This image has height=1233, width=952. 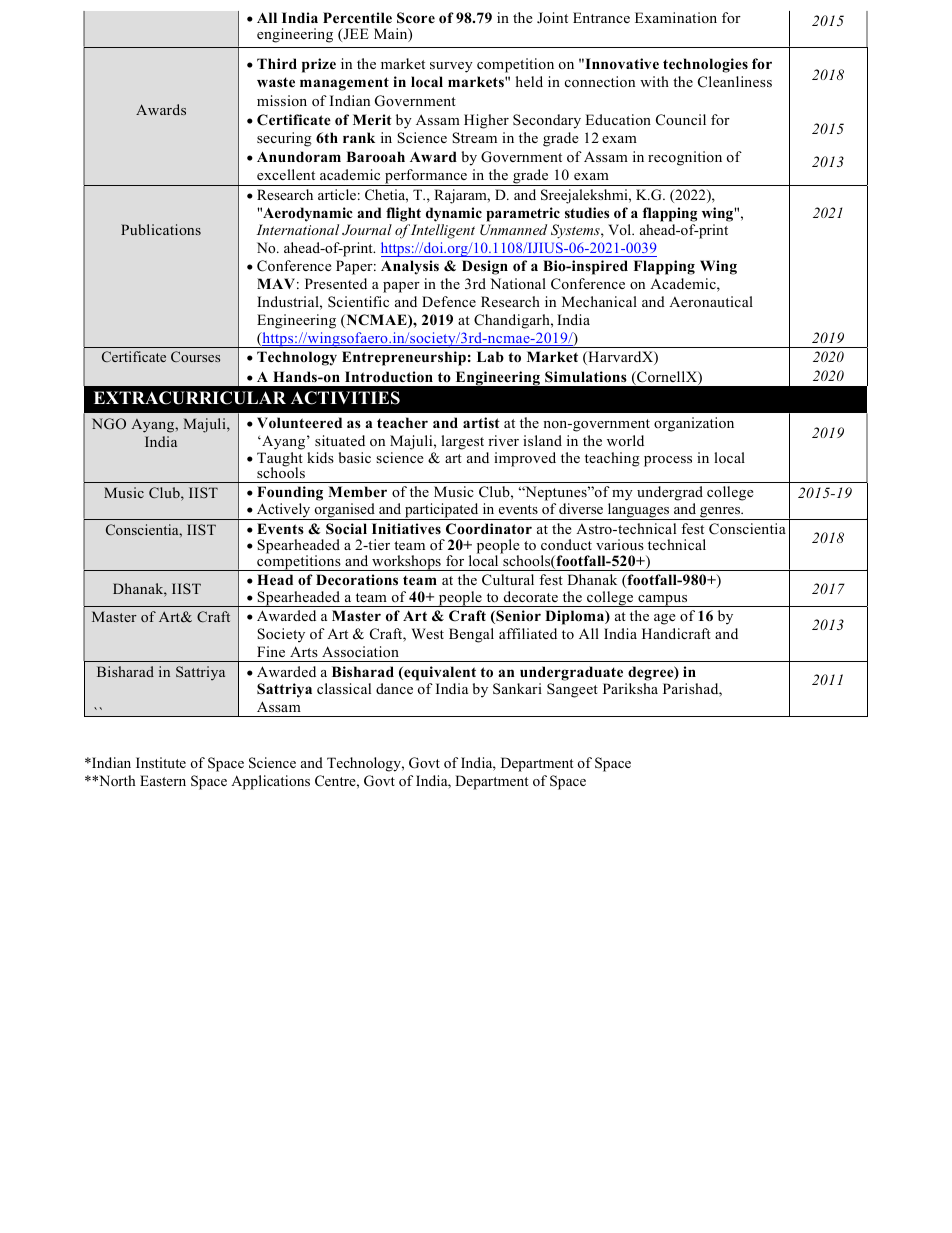 What do you see at coordinates (277, 63) in the image?
I see `Third` at bounding box center [277, 63].
